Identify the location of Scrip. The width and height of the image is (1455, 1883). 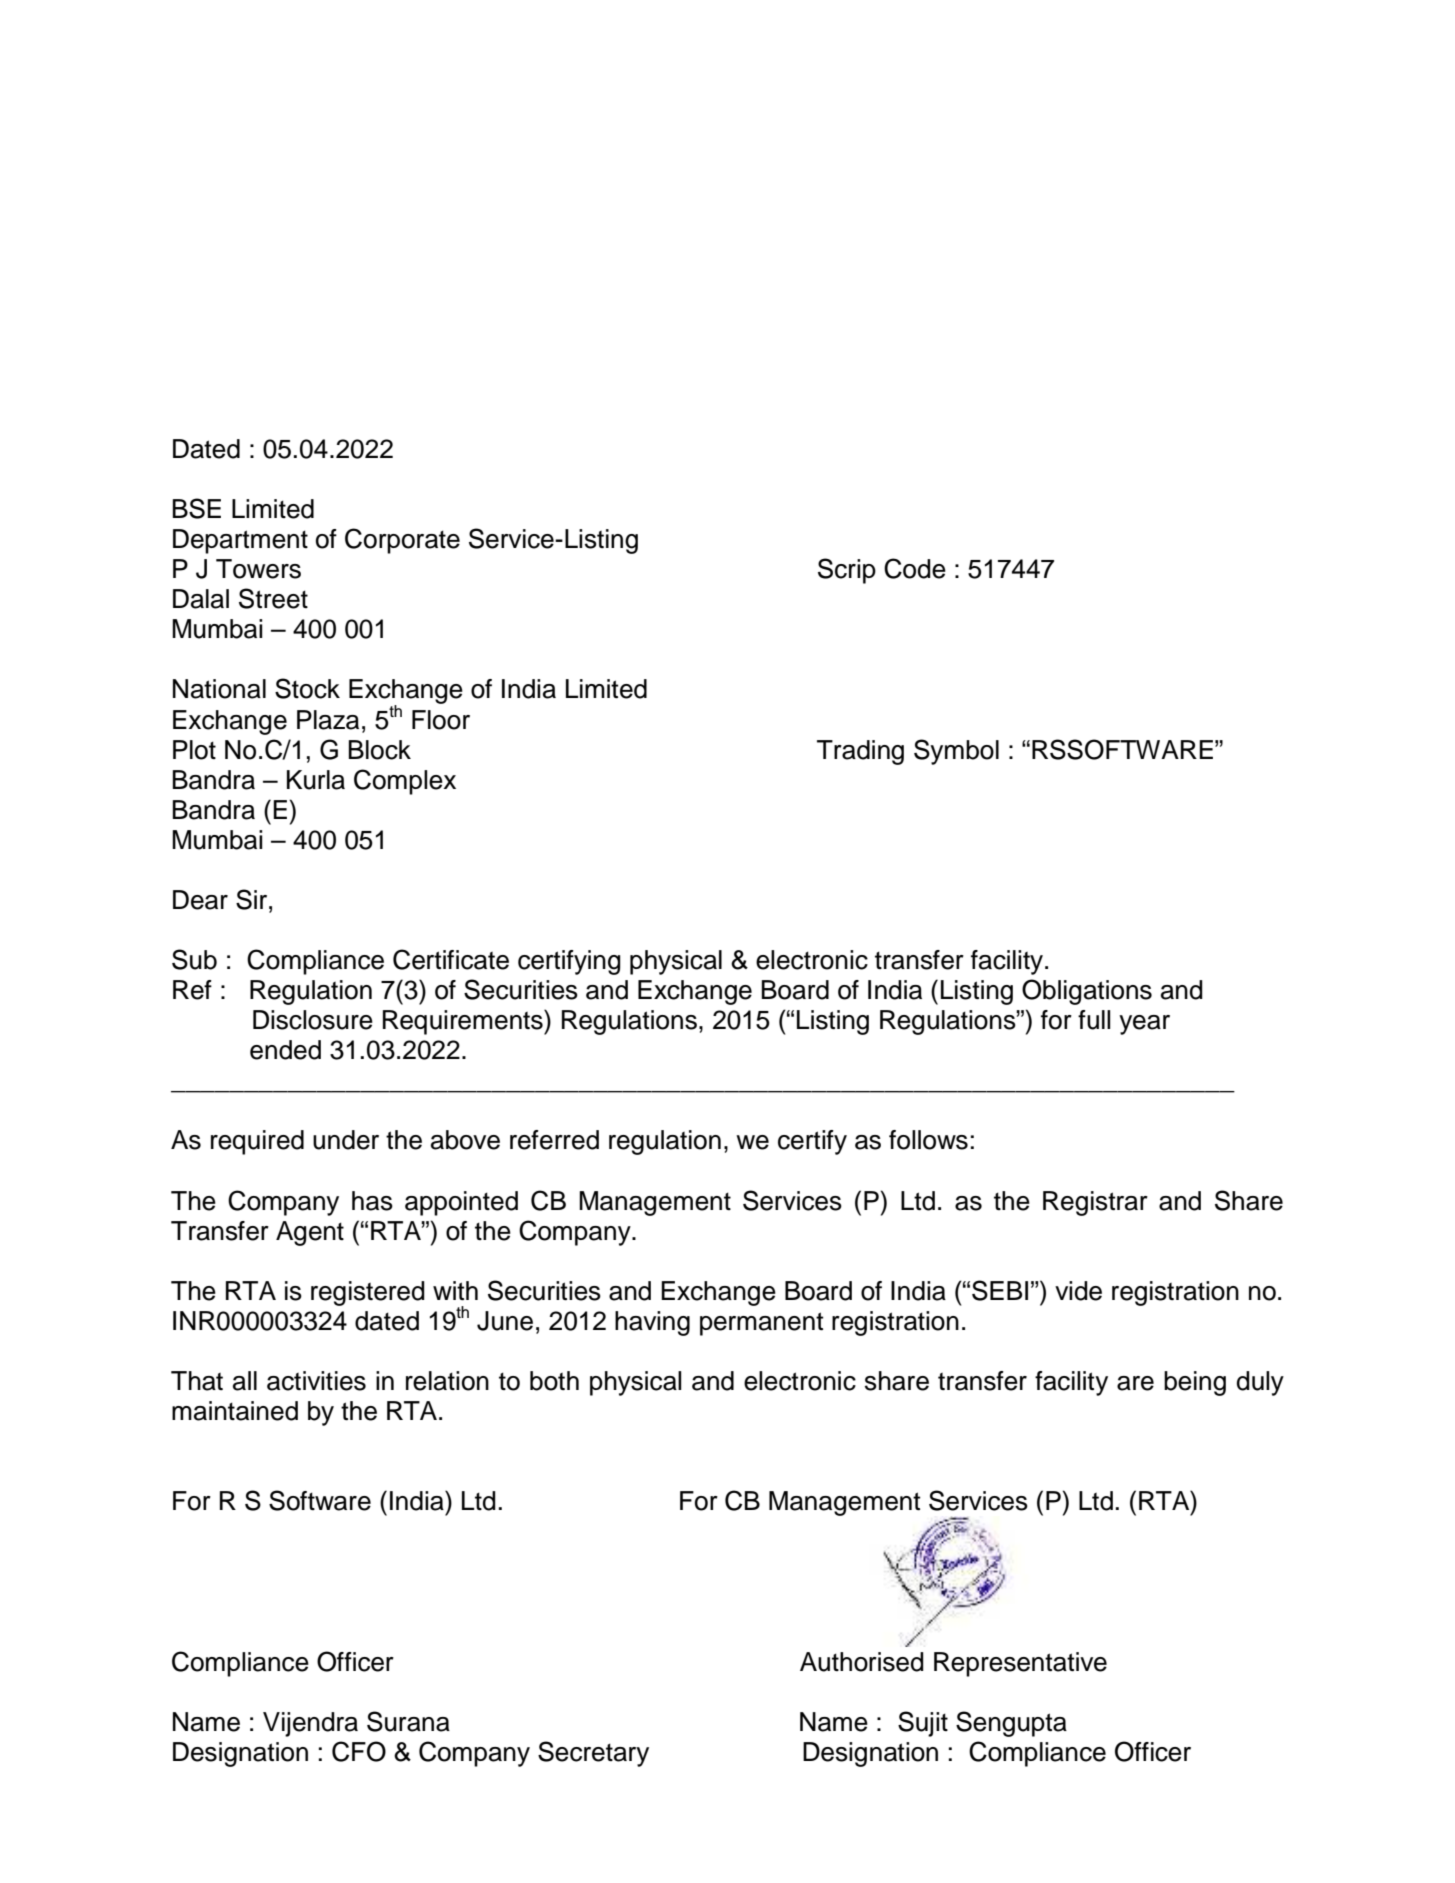
(847, 571).
